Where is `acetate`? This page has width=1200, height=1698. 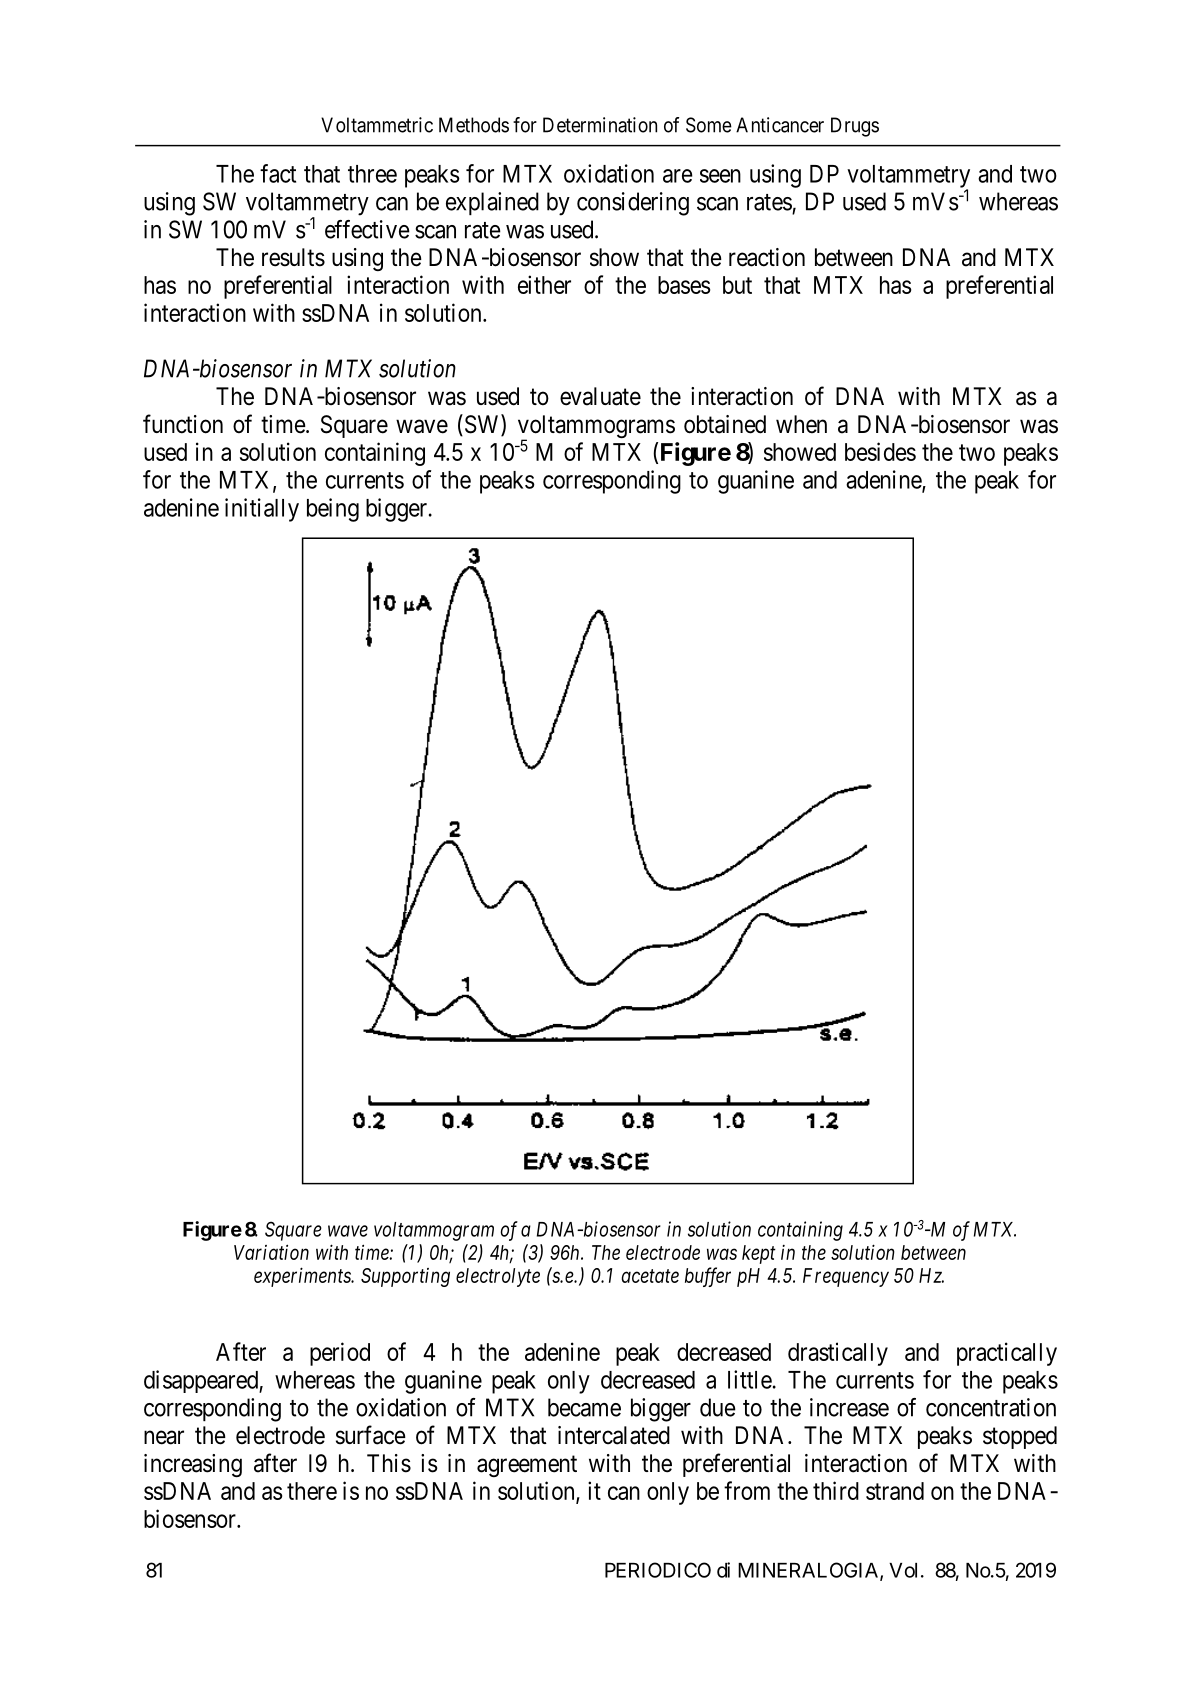 acetate is located at coordinates (650, 1276).
